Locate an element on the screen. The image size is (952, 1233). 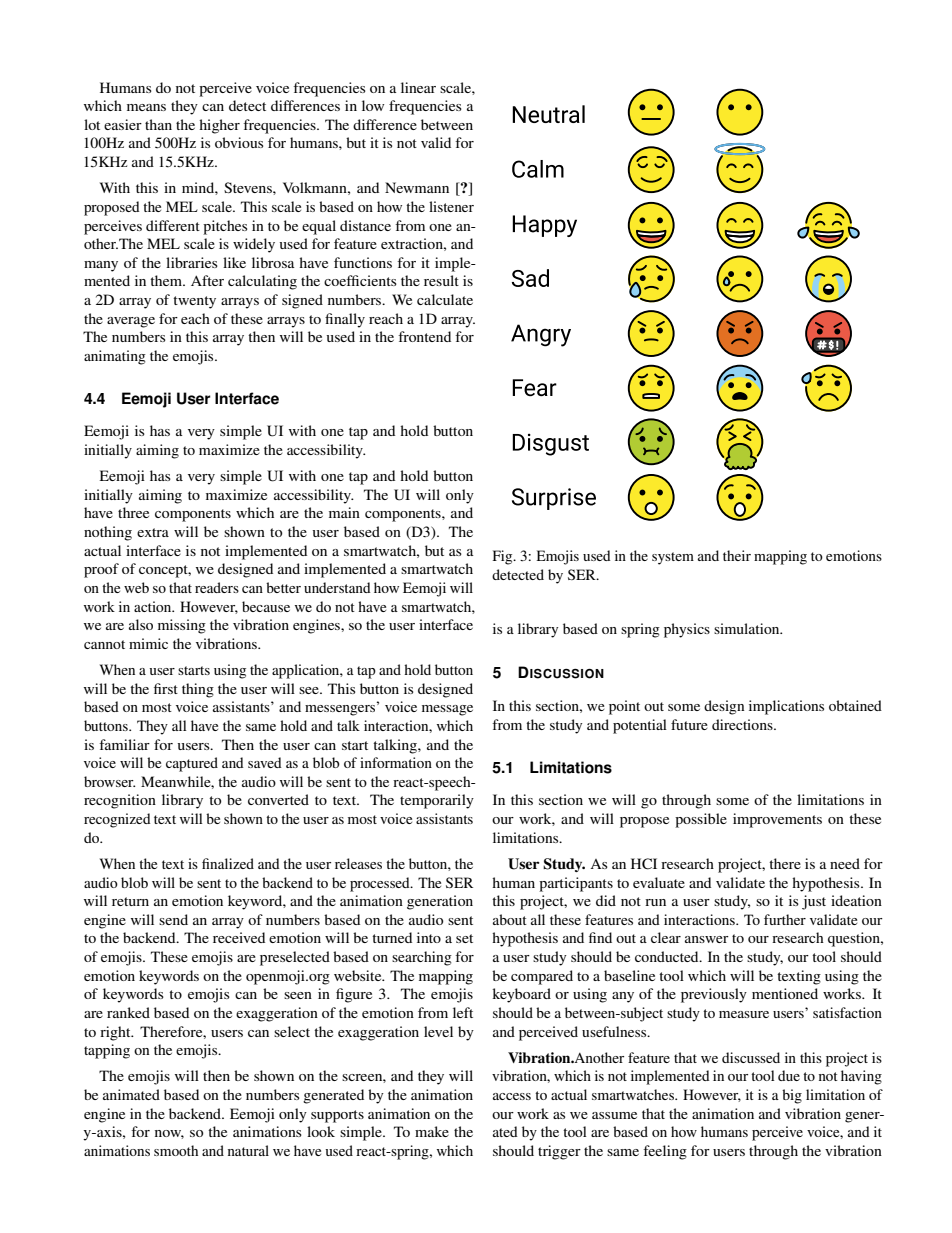
smooth is located at coordinates (176, 1150).
